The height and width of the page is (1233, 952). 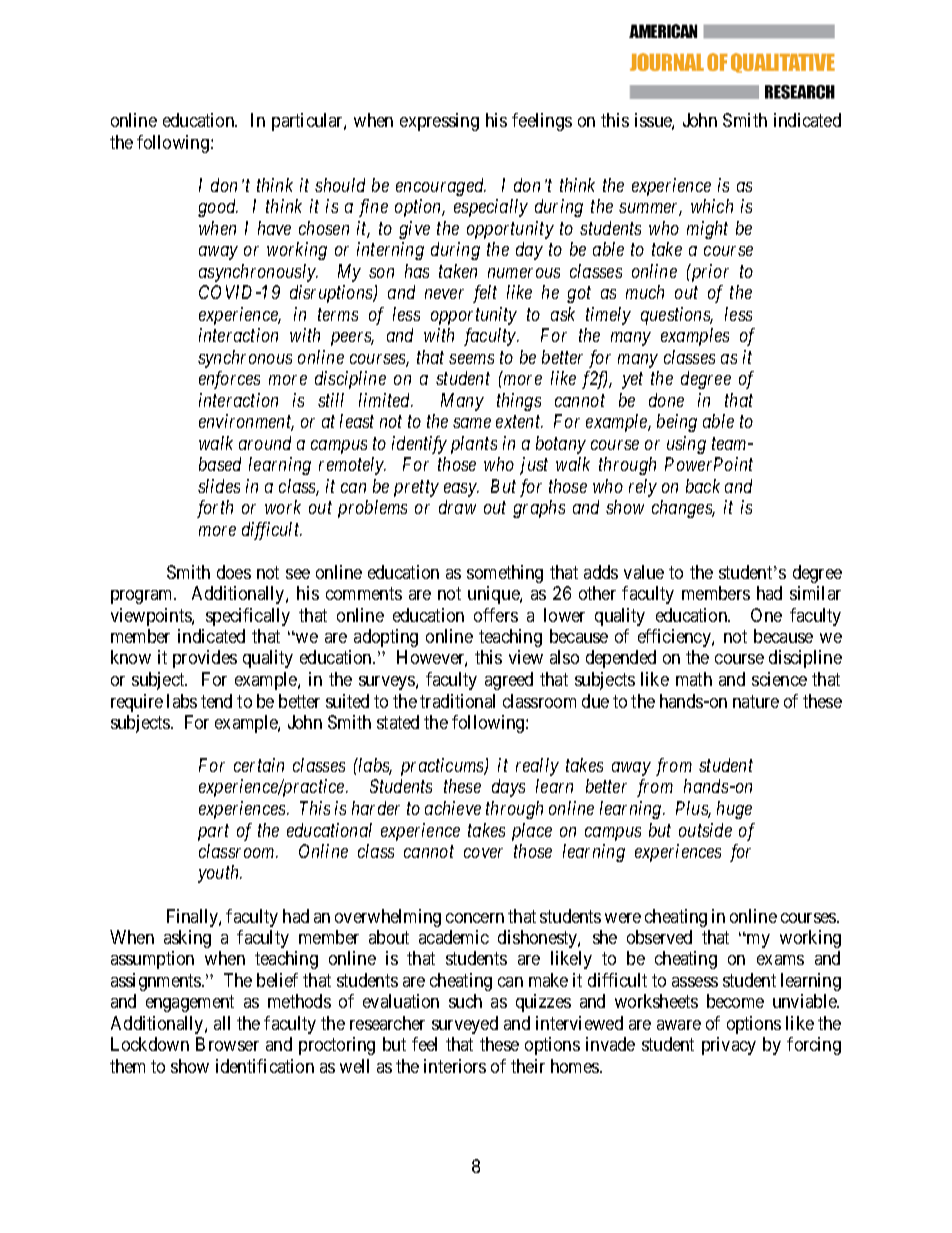 I want to click on does, so click(x=234, y=572).
